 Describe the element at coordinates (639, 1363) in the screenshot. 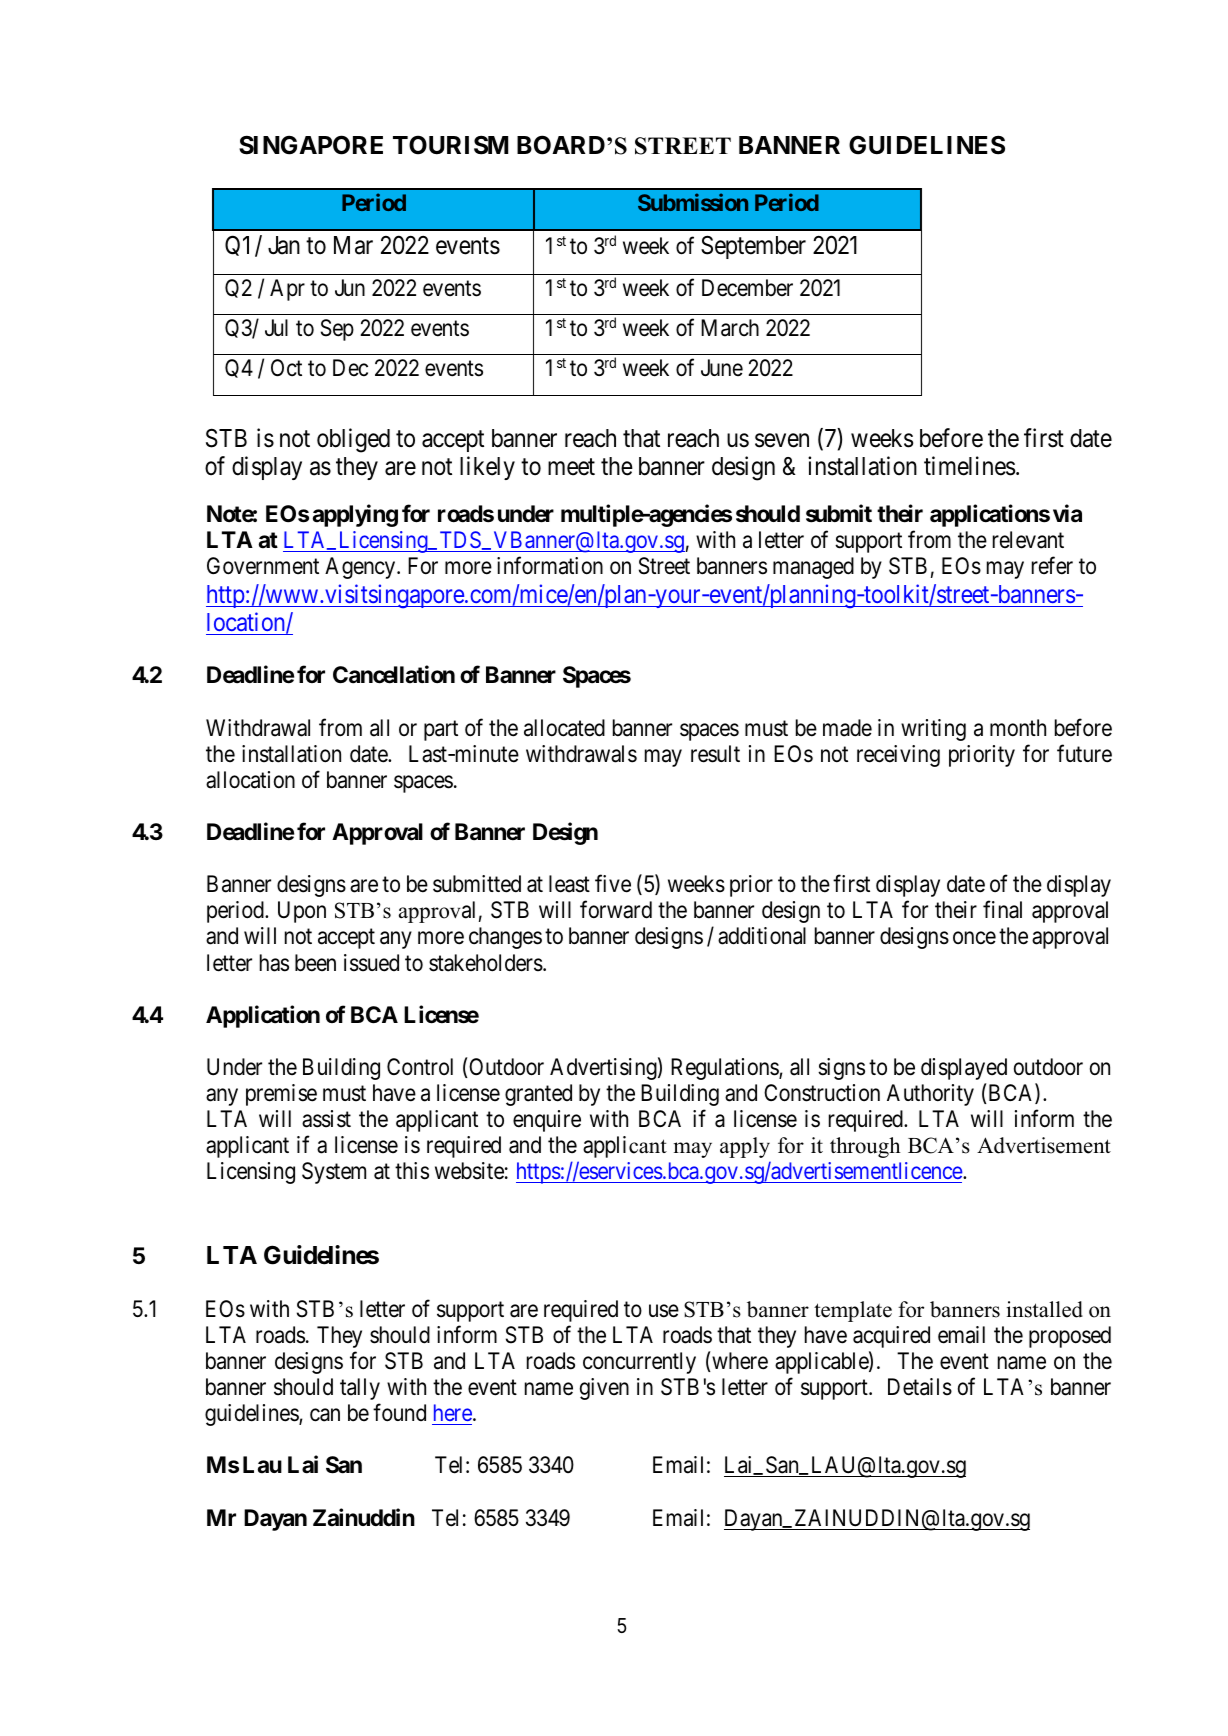

I see `concurrently` at that location.
